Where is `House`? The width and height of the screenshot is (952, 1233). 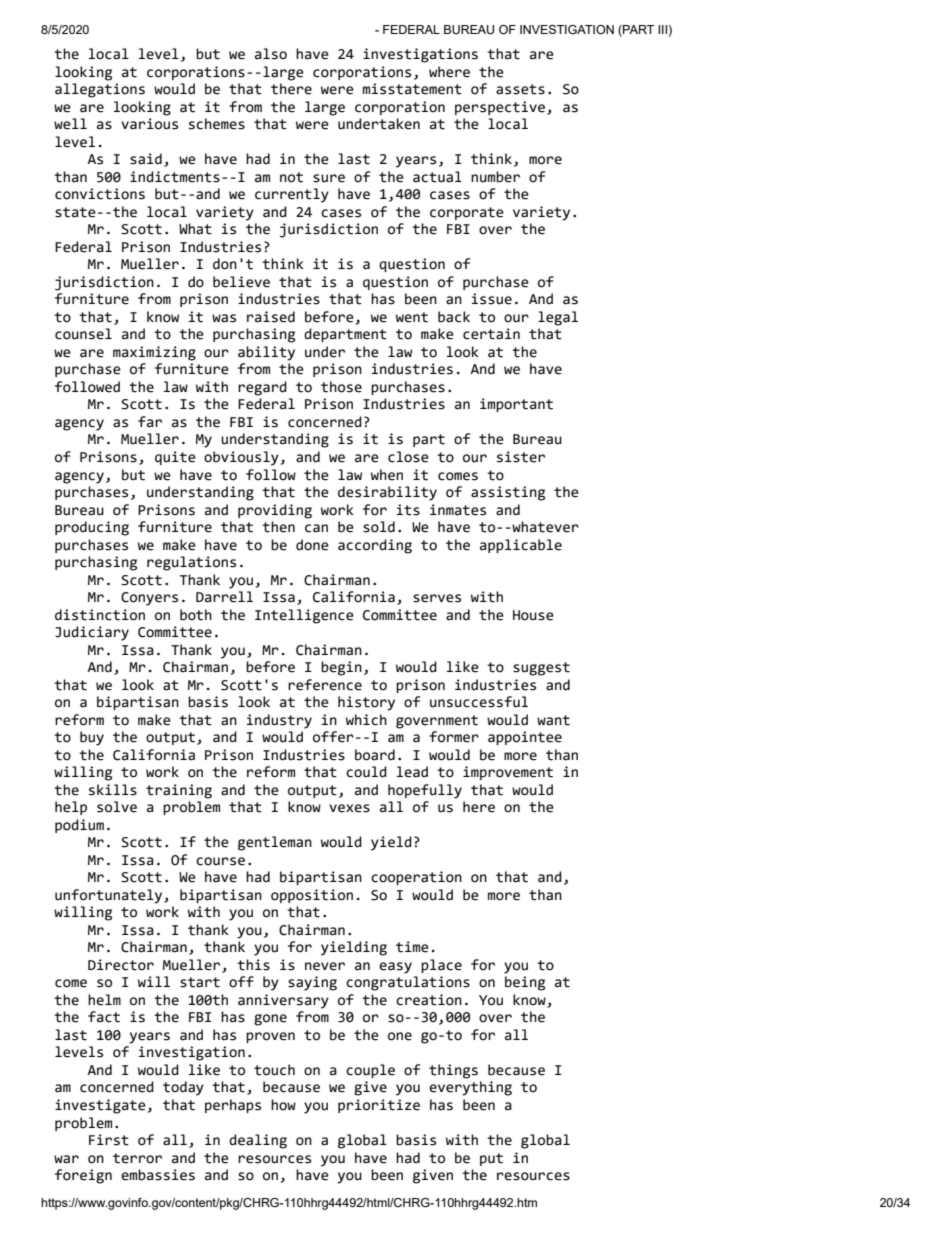
House is located at coordinates (533, 615).
